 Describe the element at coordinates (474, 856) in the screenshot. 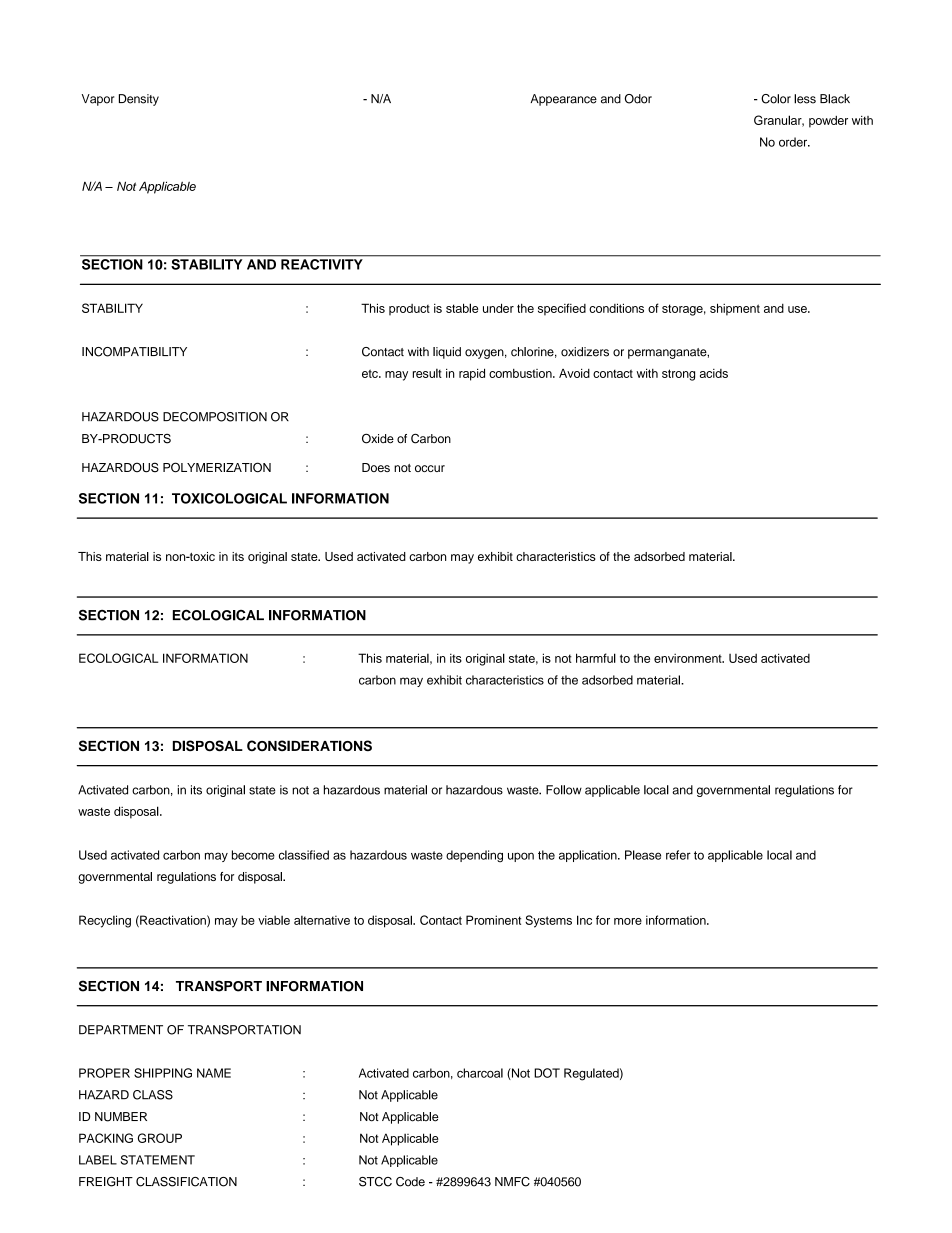

I see `depending` at that location.
